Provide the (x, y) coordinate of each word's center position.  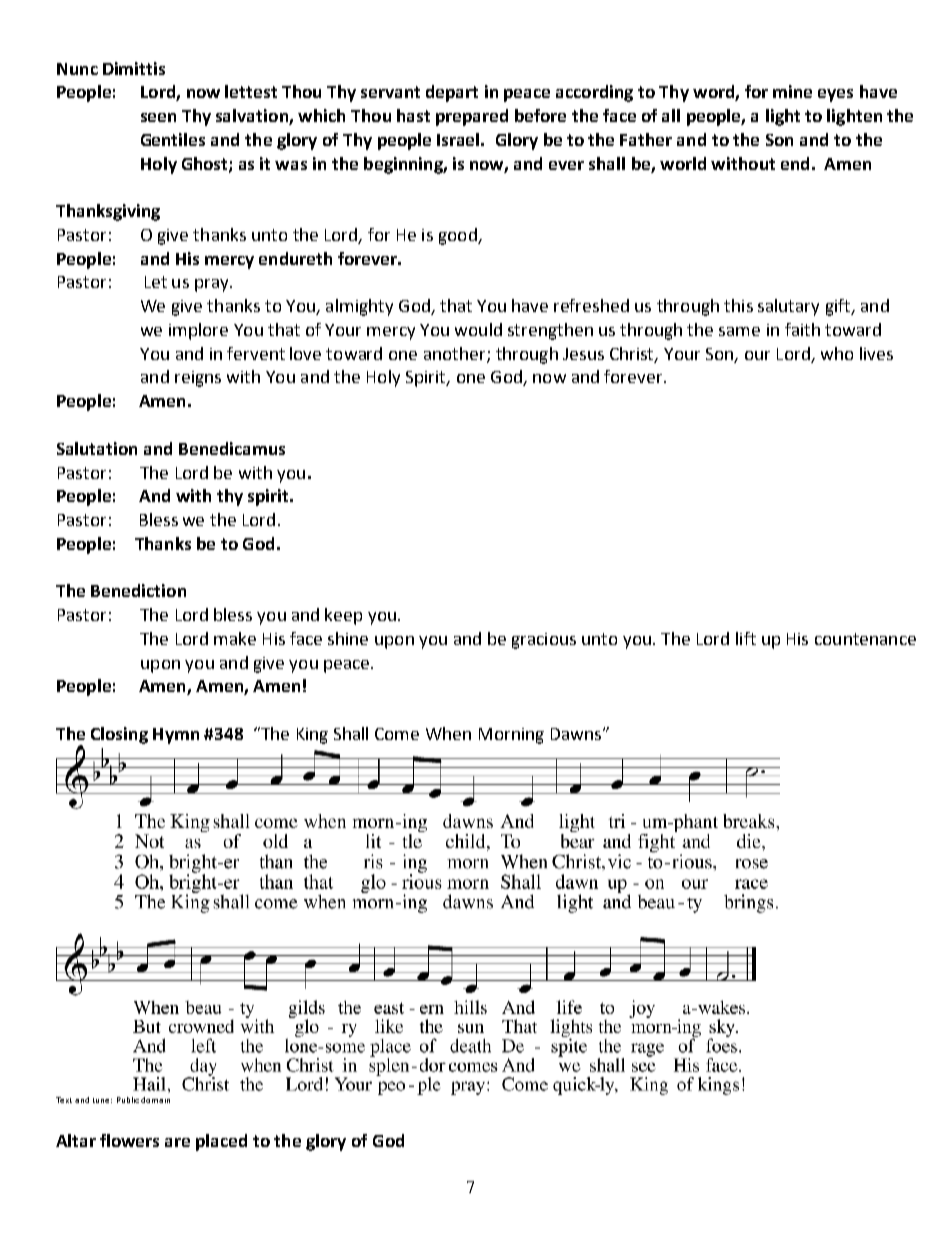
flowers (129, 1140)
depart (452, 93)
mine (792, 91)
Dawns (577, 734)
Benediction (138, 590)
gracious (544, 641)
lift (746, 638)
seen (158, 117)
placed (221, 1142)
